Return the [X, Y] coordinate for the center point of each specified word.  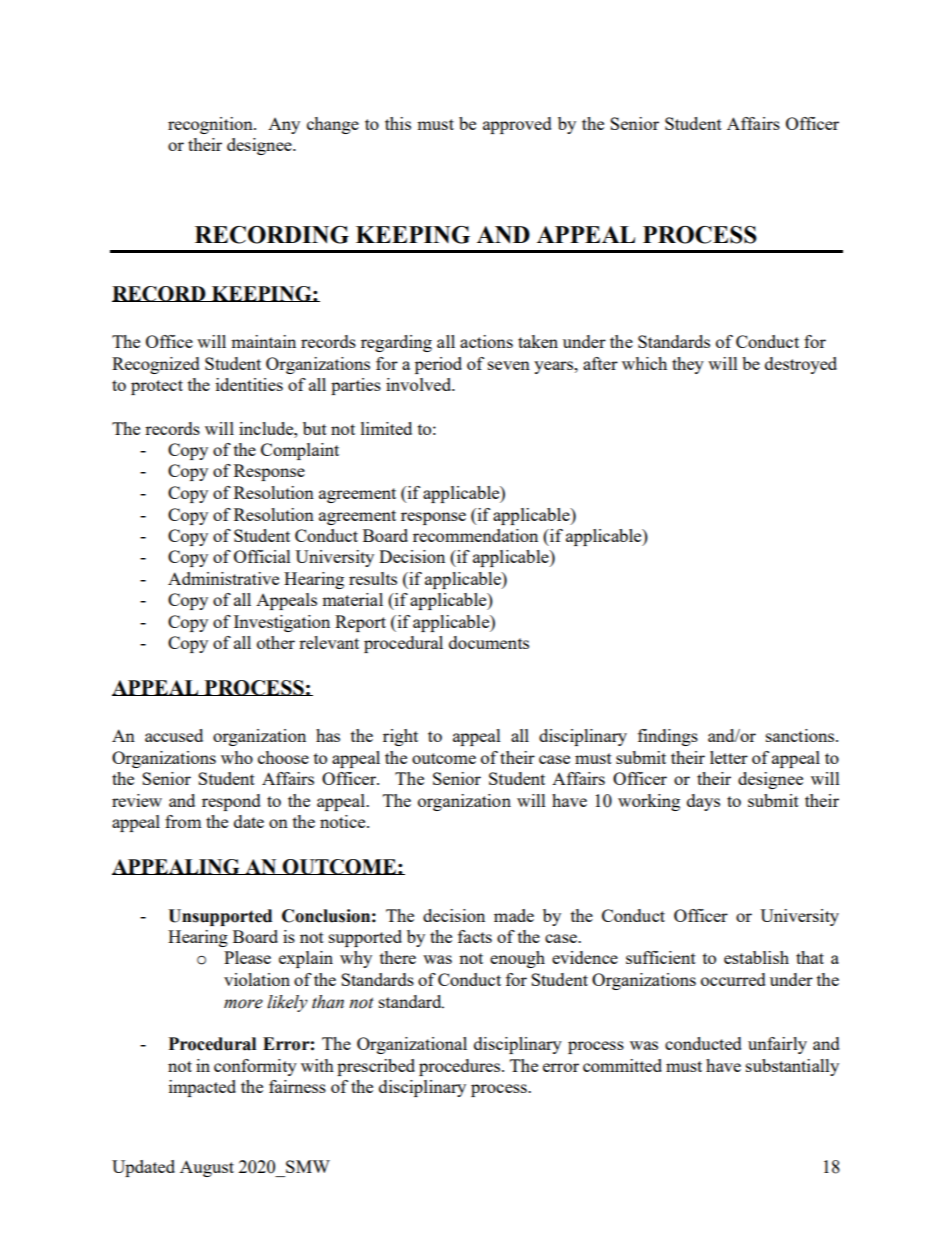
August [207, 1168]
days [703, 802]
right [400, 737]
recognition [211, 125]
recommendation [475, 535]
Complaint [300, 451]
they [688, 365]
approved [517, 125]
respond [231, 802]
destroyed [801, 365]
